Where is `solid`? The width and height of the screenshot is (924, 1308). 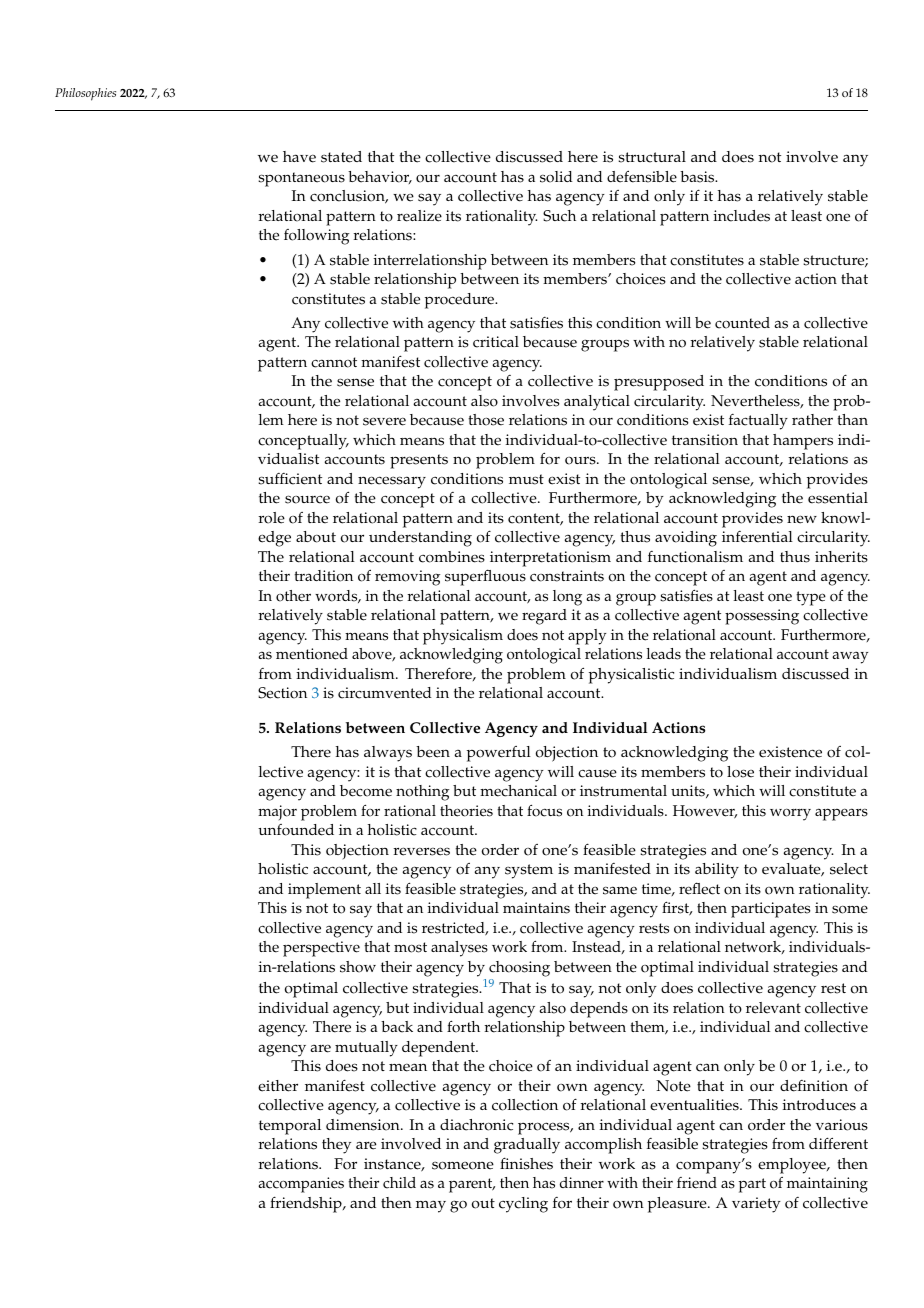
solid is located at coordinates (556, 177).
